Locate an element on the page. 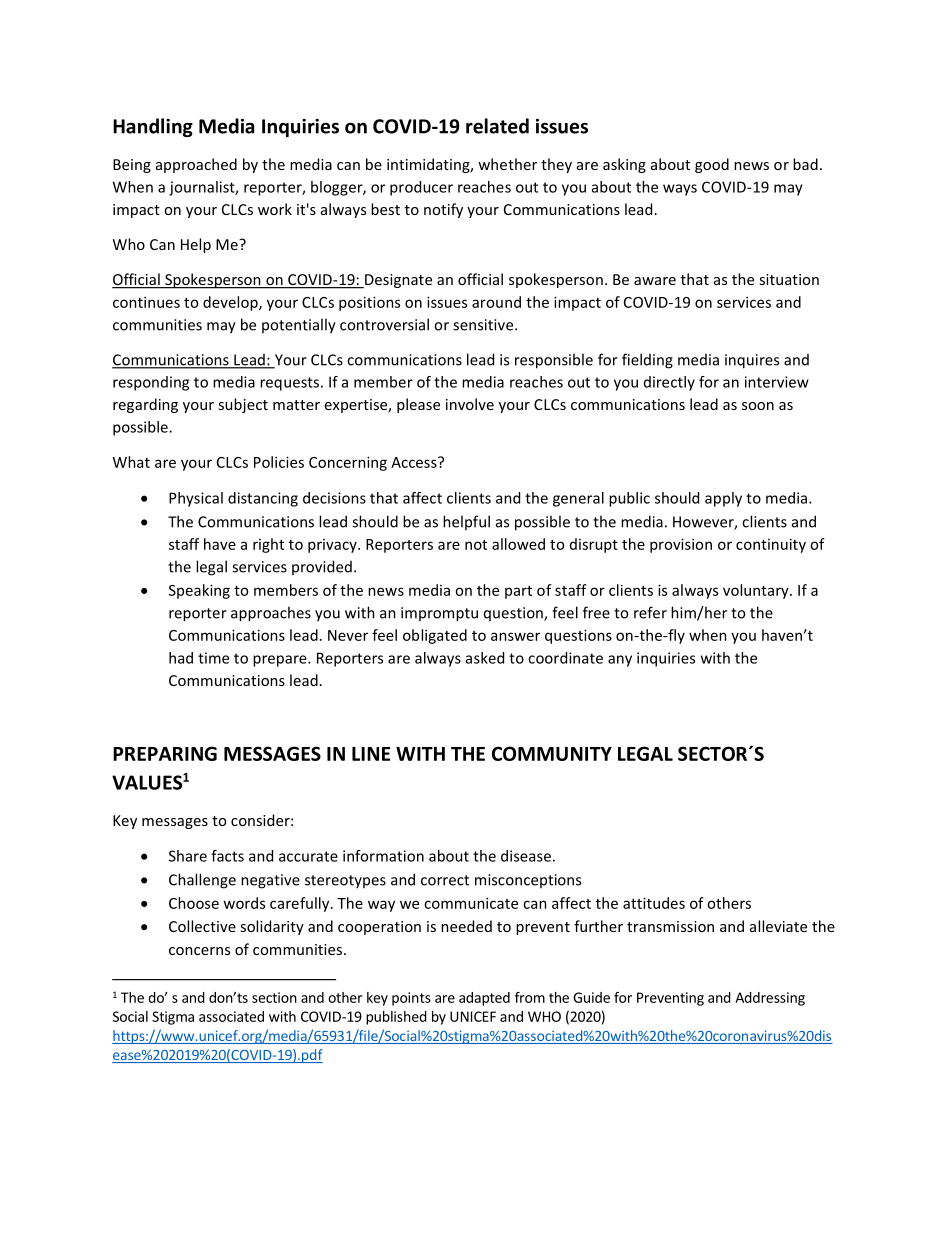 This page has height=1233, width=952. adapted is located at coordinates (484, 999).
